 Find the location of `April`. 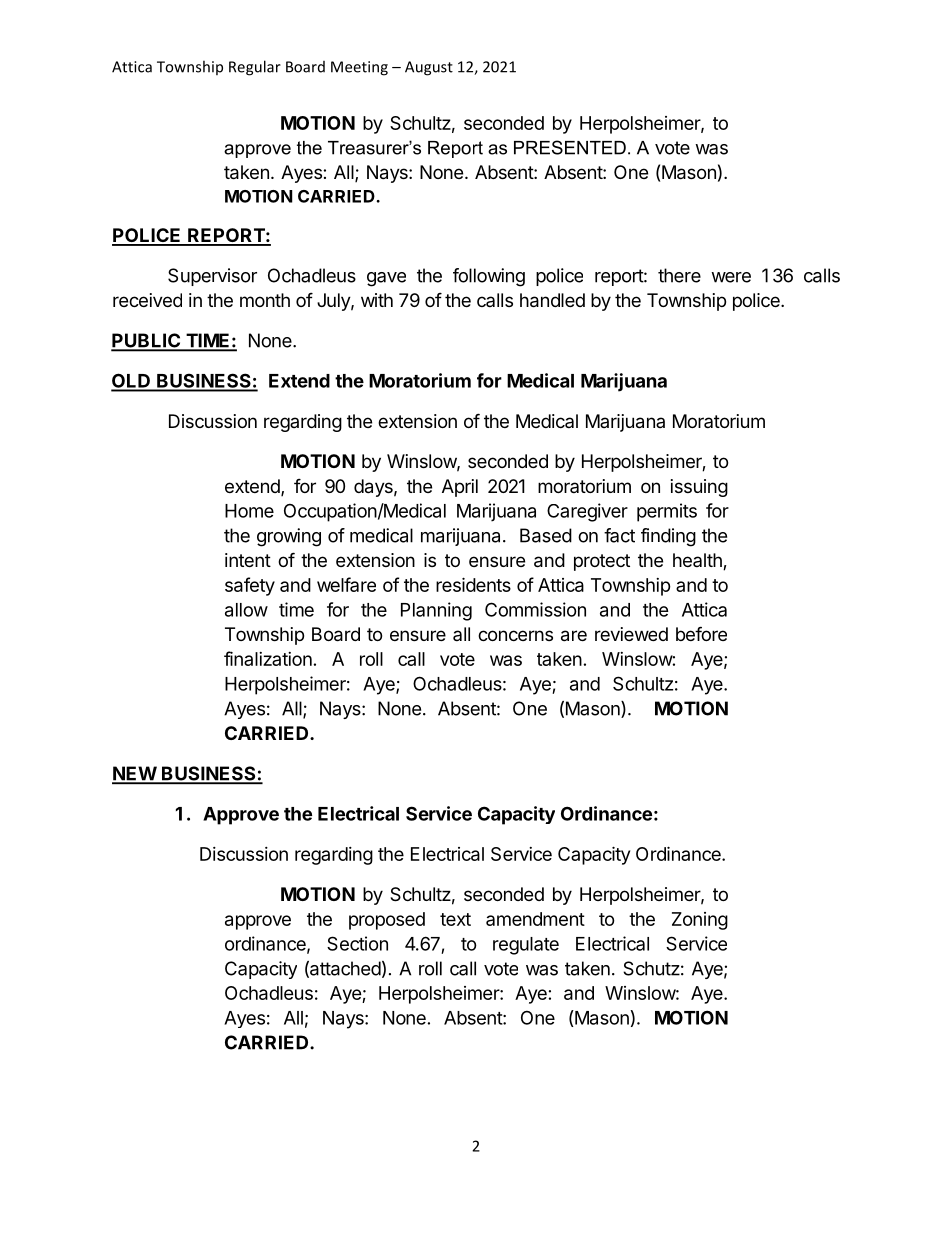

April is located at coordinates (460, 488).
